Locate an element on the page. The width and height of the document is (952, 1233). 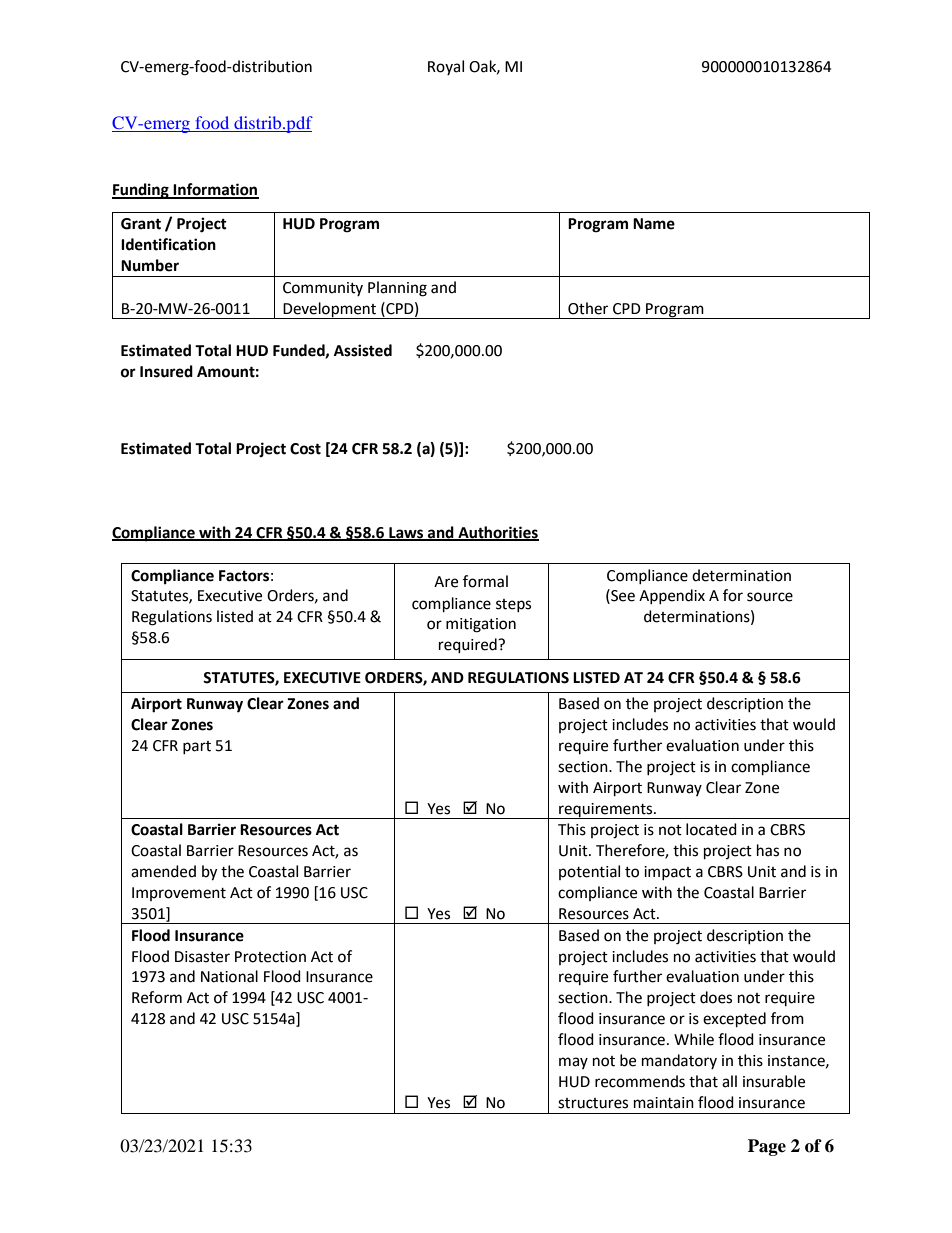
Name is located at coordinates (654, 224).
